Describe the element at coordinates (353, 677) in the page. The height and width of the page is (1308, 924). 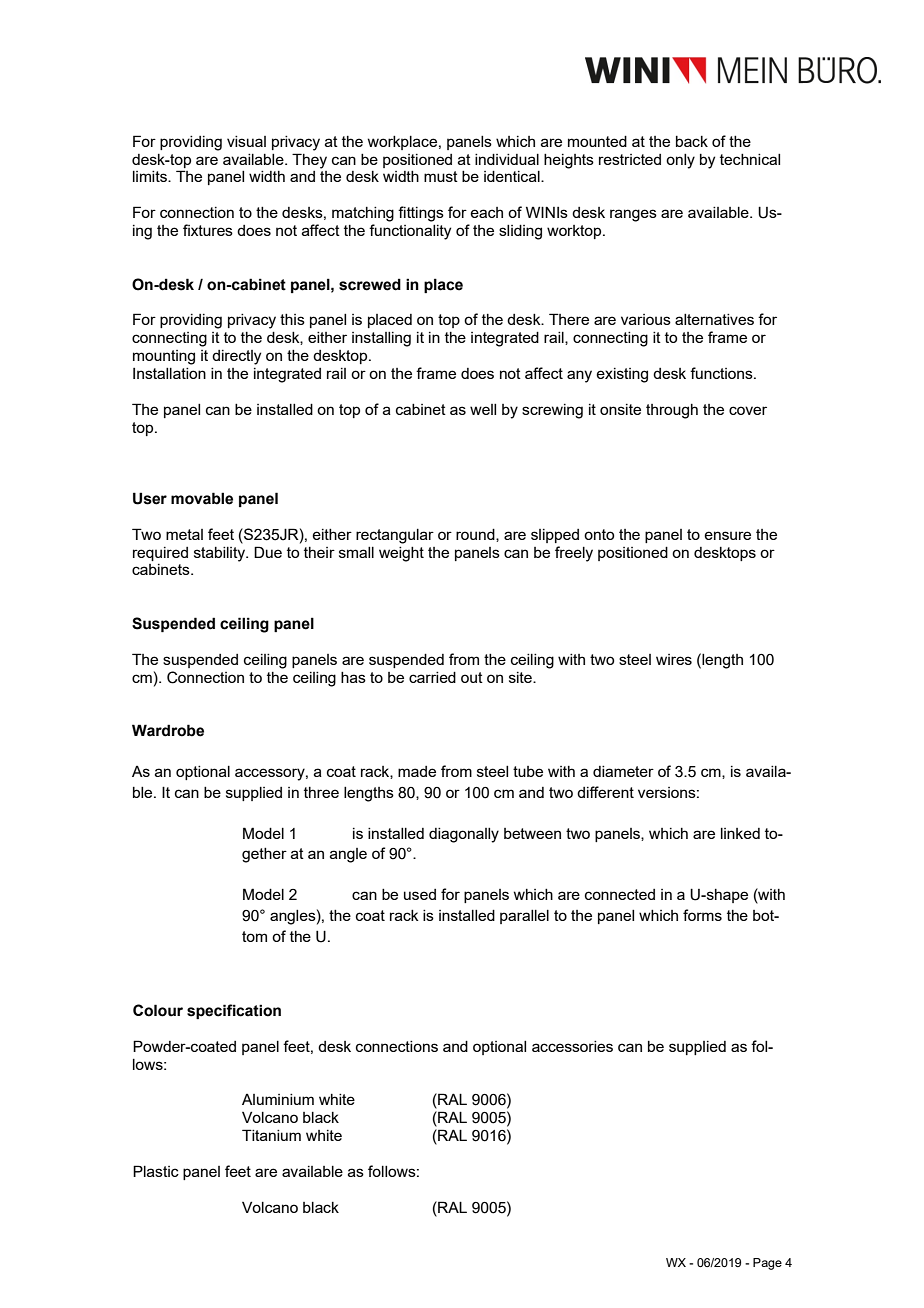
I see `has` at that location.
